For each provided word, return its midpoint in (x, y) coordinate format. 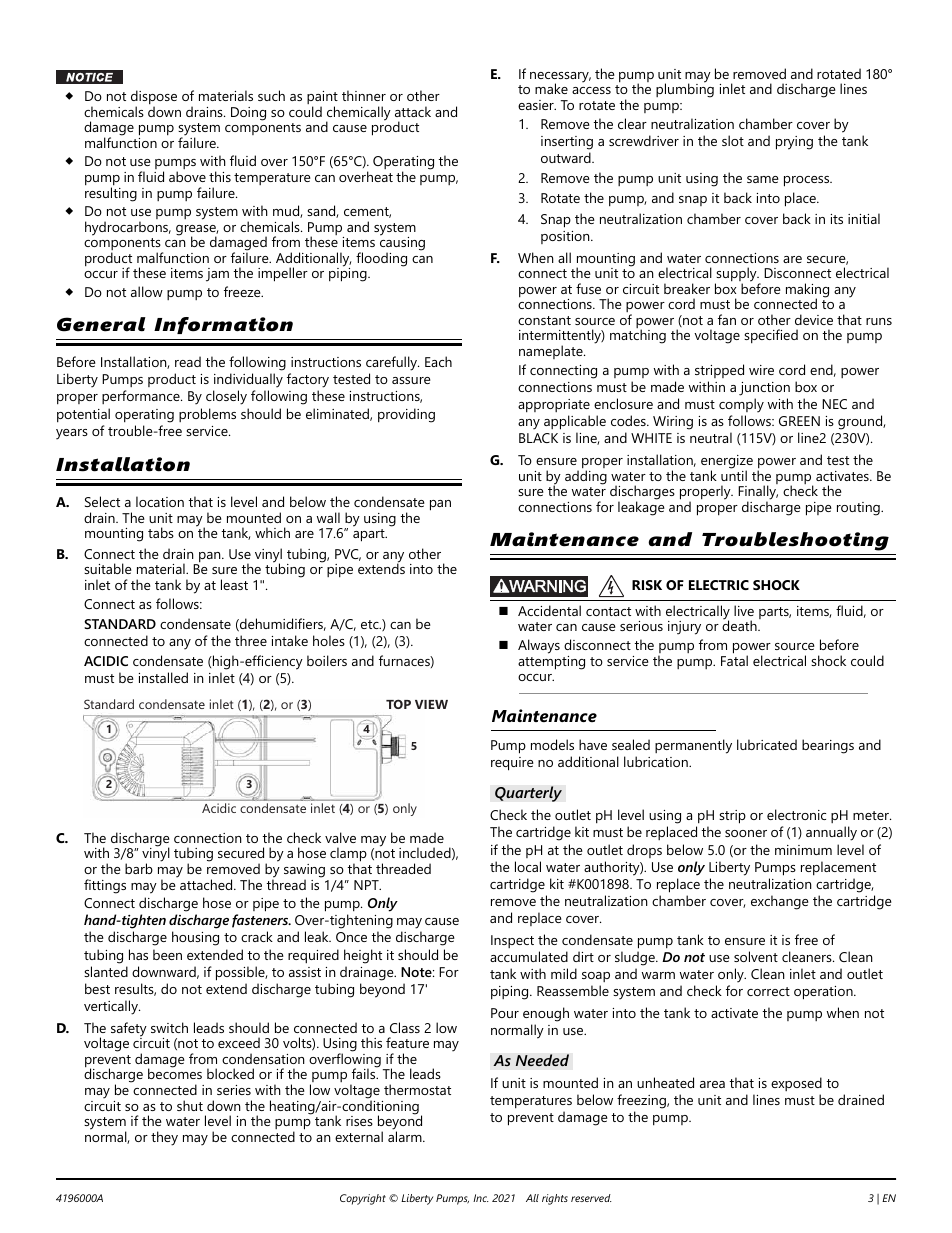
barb (139, 868)
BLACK (538, 438)
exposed (796, 1084)
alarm (406, 1135)
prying (794, 143)
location (160, 501)
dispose (154, 98)
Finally (758, 493)
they (164, 1138)
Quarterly (528, 794)
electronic (796, 814)
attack (413, 111)
